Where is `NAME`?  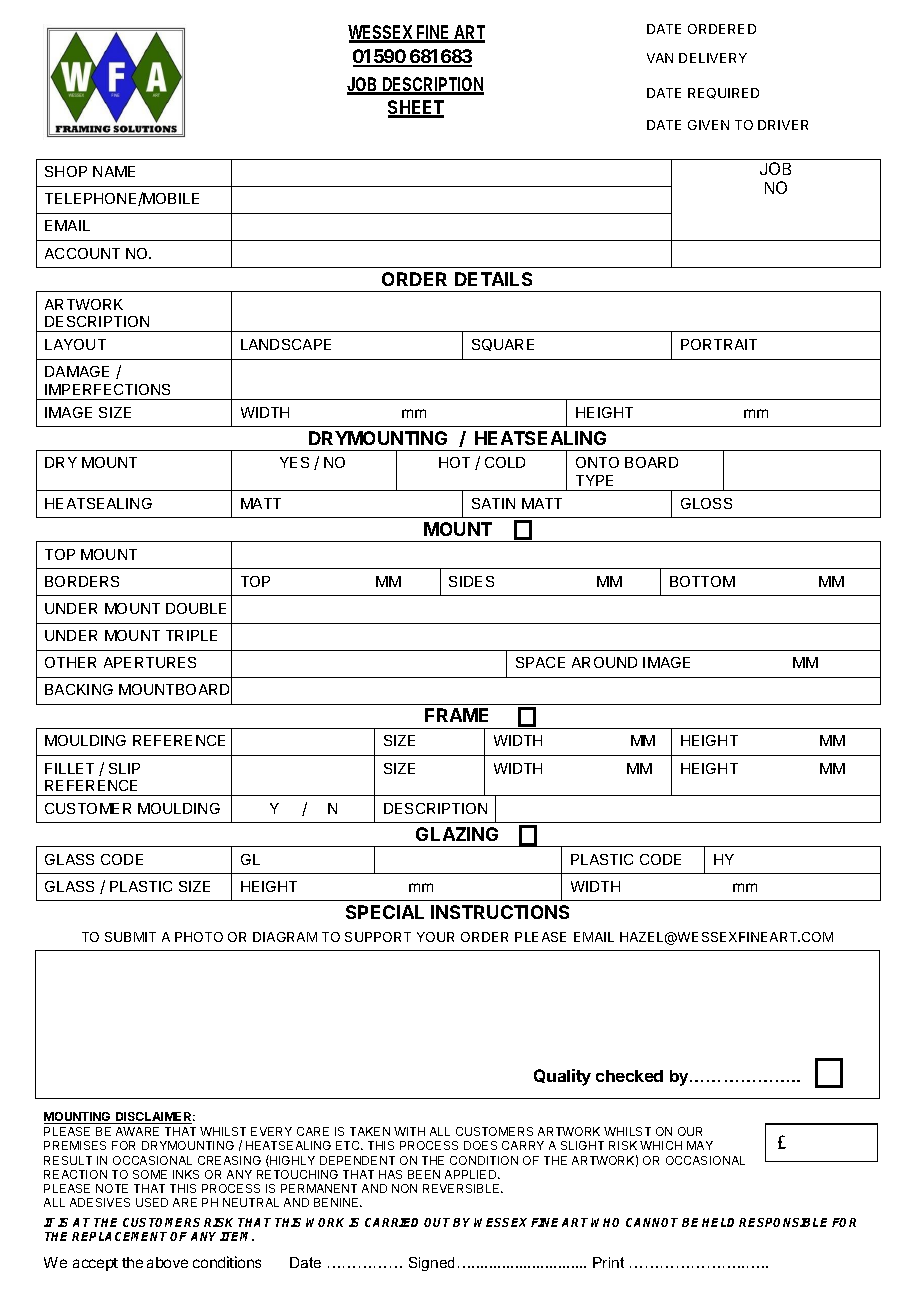
NAME is located at coordinates (114, 171).
